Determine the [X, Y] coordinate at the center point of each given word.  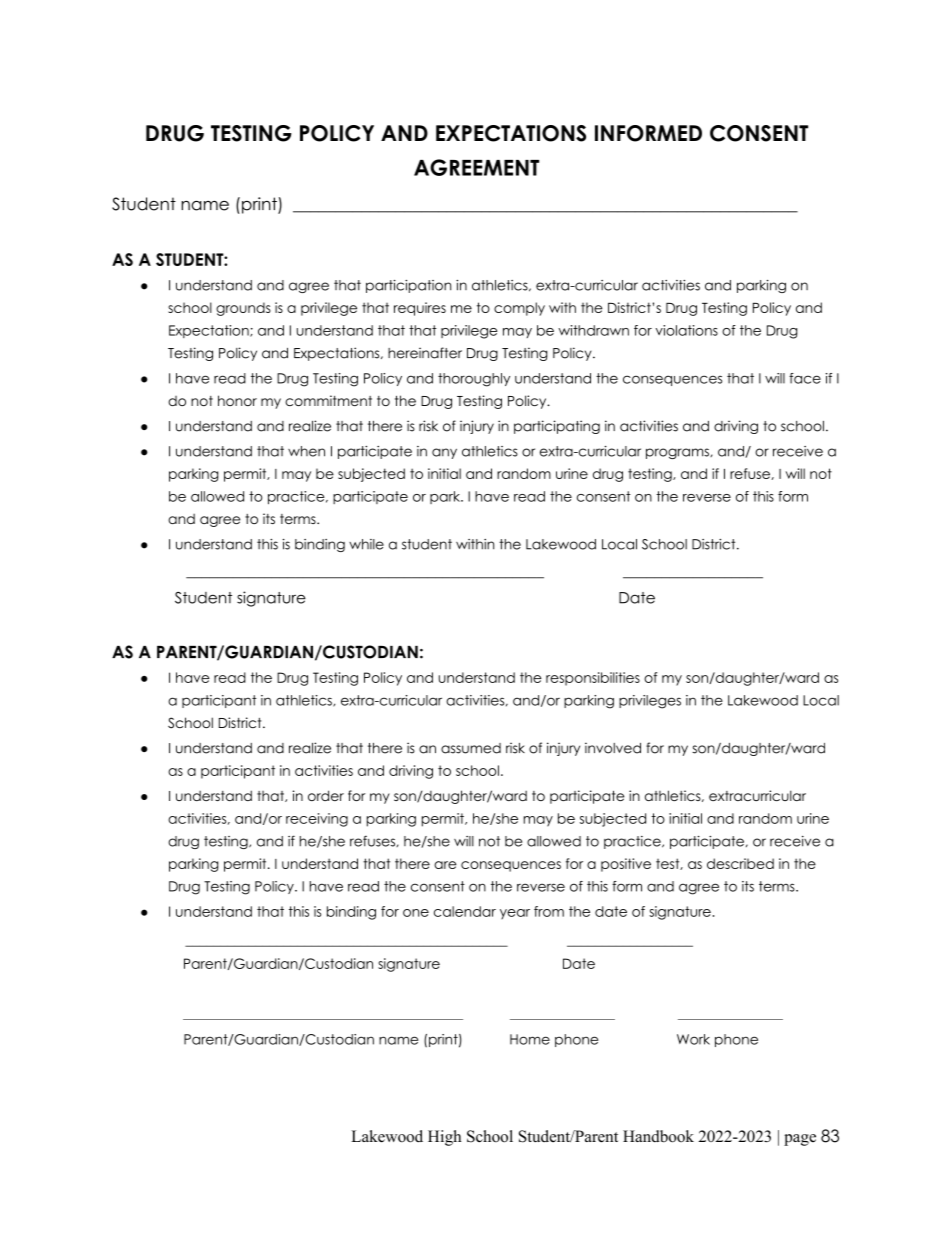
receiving [317, 820]
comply [519, 309]
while [366, 544]
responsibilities [593, 679]
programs [678, 453]
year [515, 914]
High [444, 1138]
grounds [243, 309]
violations [687, 330]
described [740, 863]
